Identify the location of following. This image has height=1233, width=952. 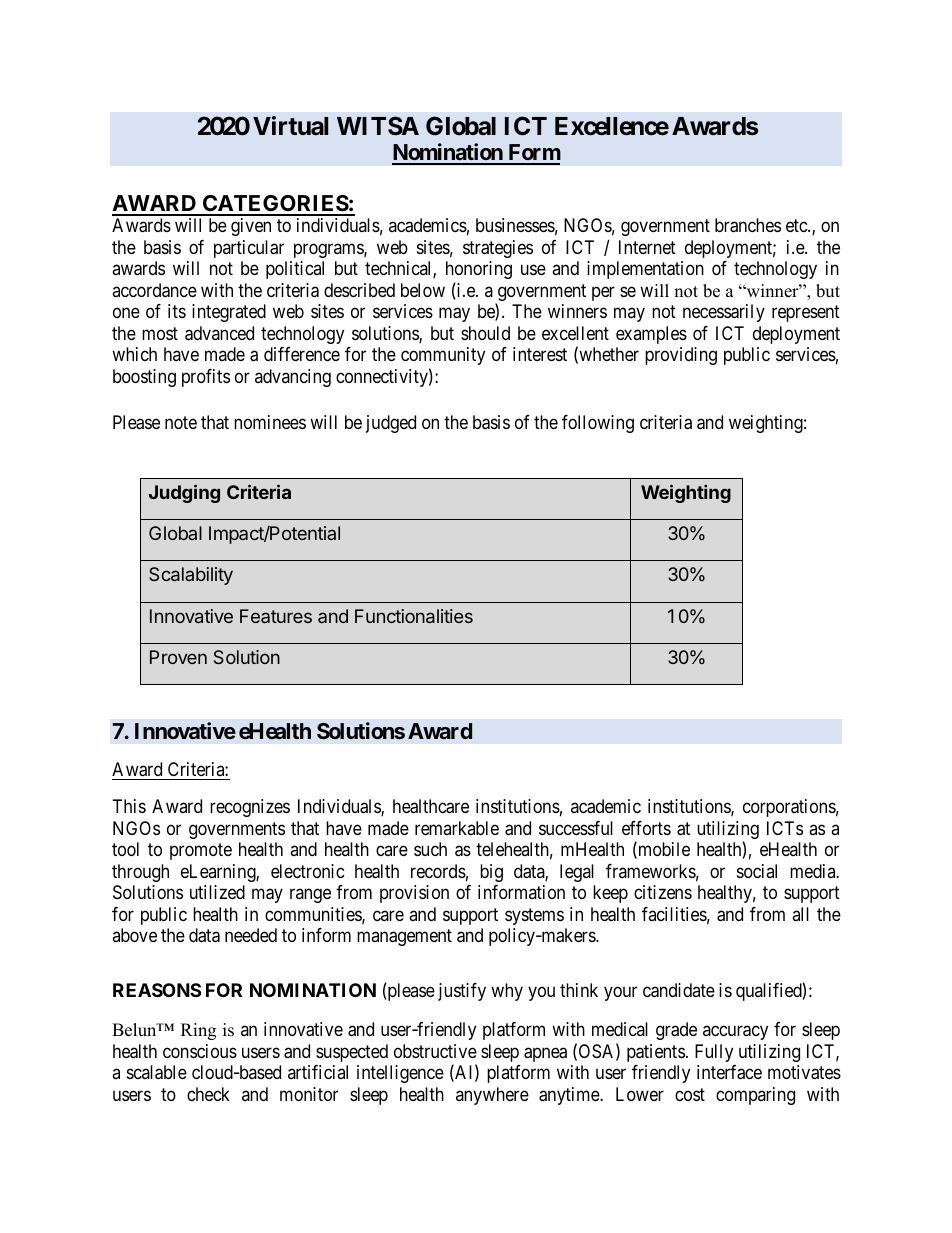
(598, 424).
